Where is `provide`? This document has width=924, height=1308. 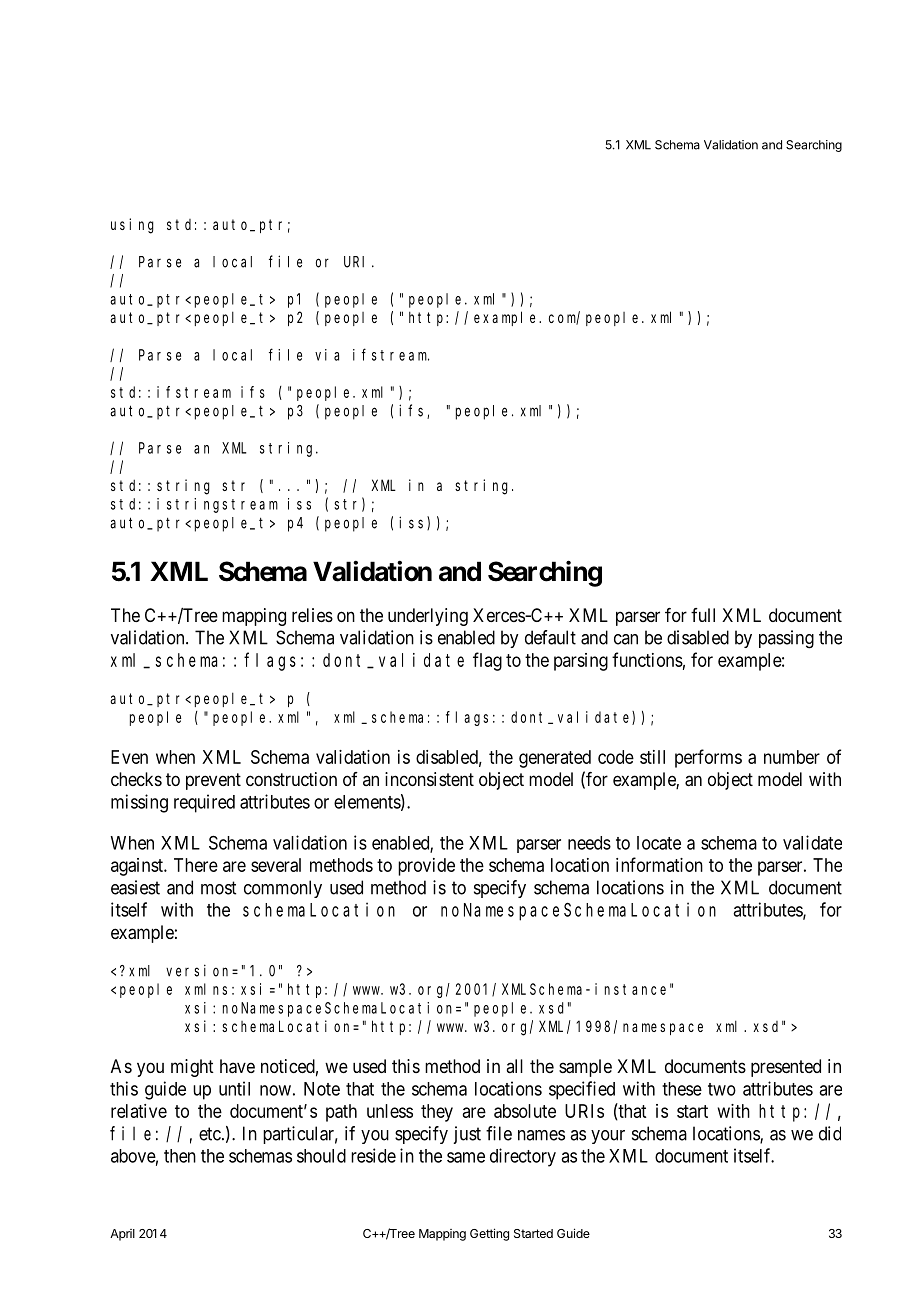 provide is located at coordinates (426, 867).
